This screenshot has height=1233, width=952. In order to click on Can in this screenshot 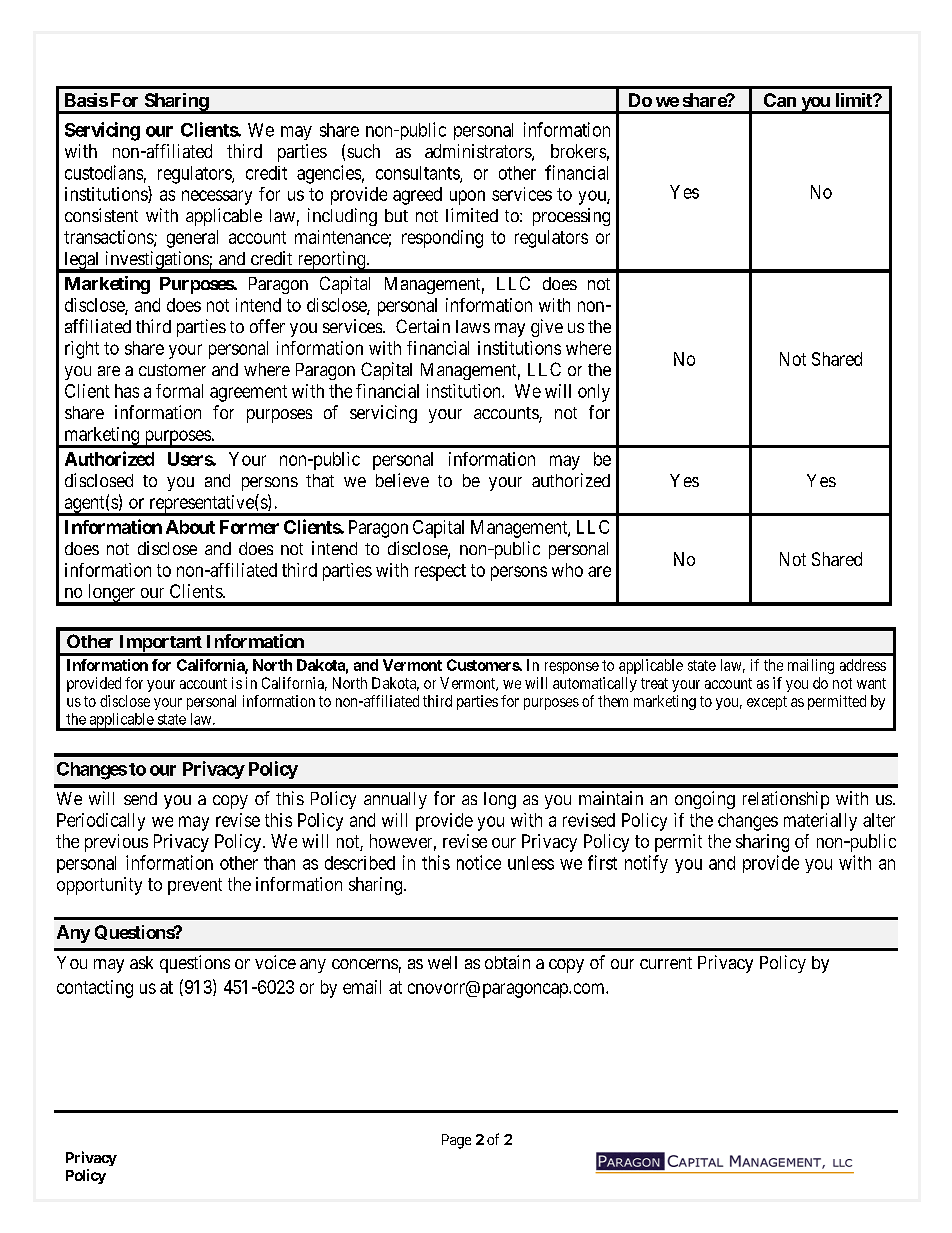, I will do `click(780, 100)`.
